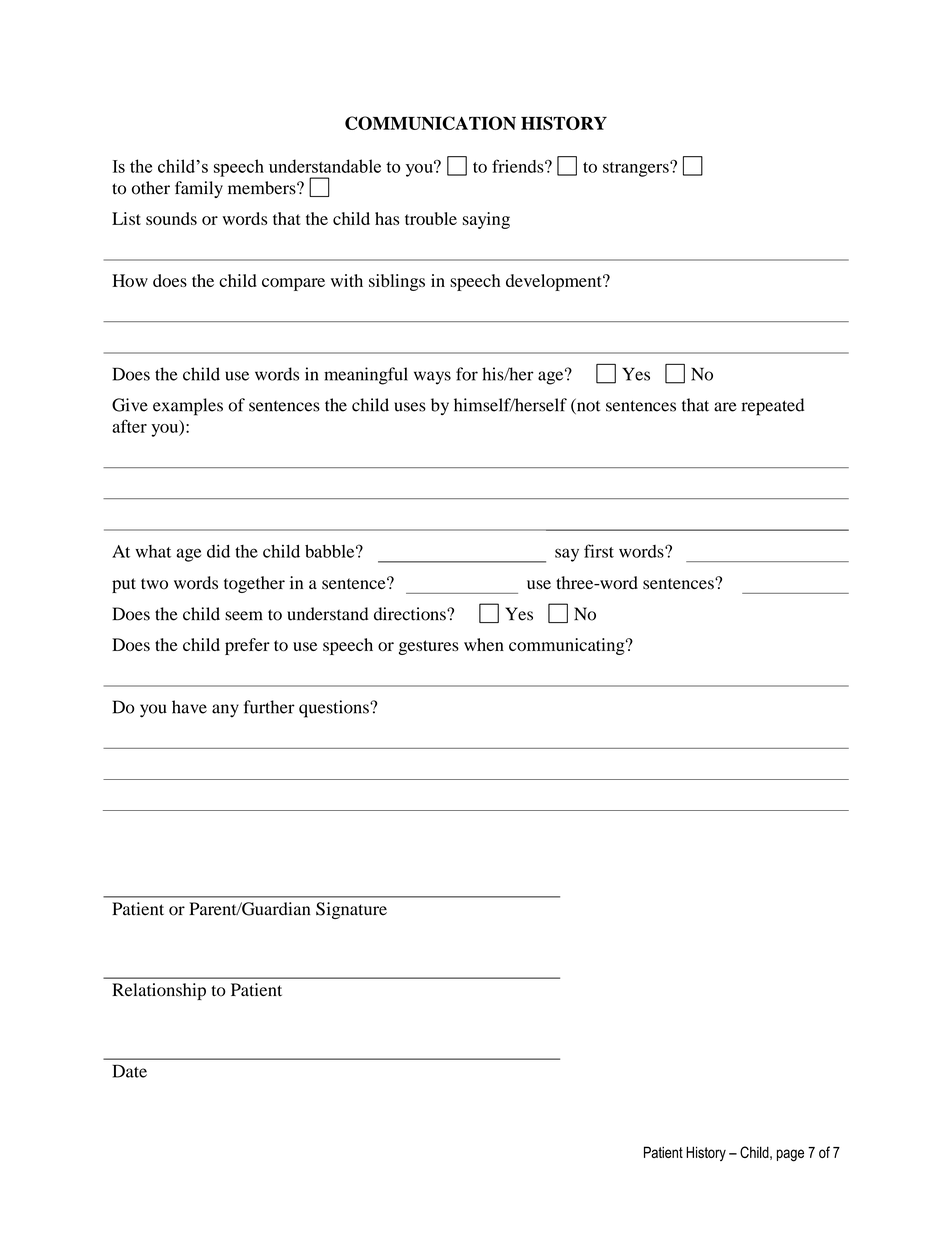  Describe the element at coordinates (130, 1071) in the image. I see `Date` at that location.
